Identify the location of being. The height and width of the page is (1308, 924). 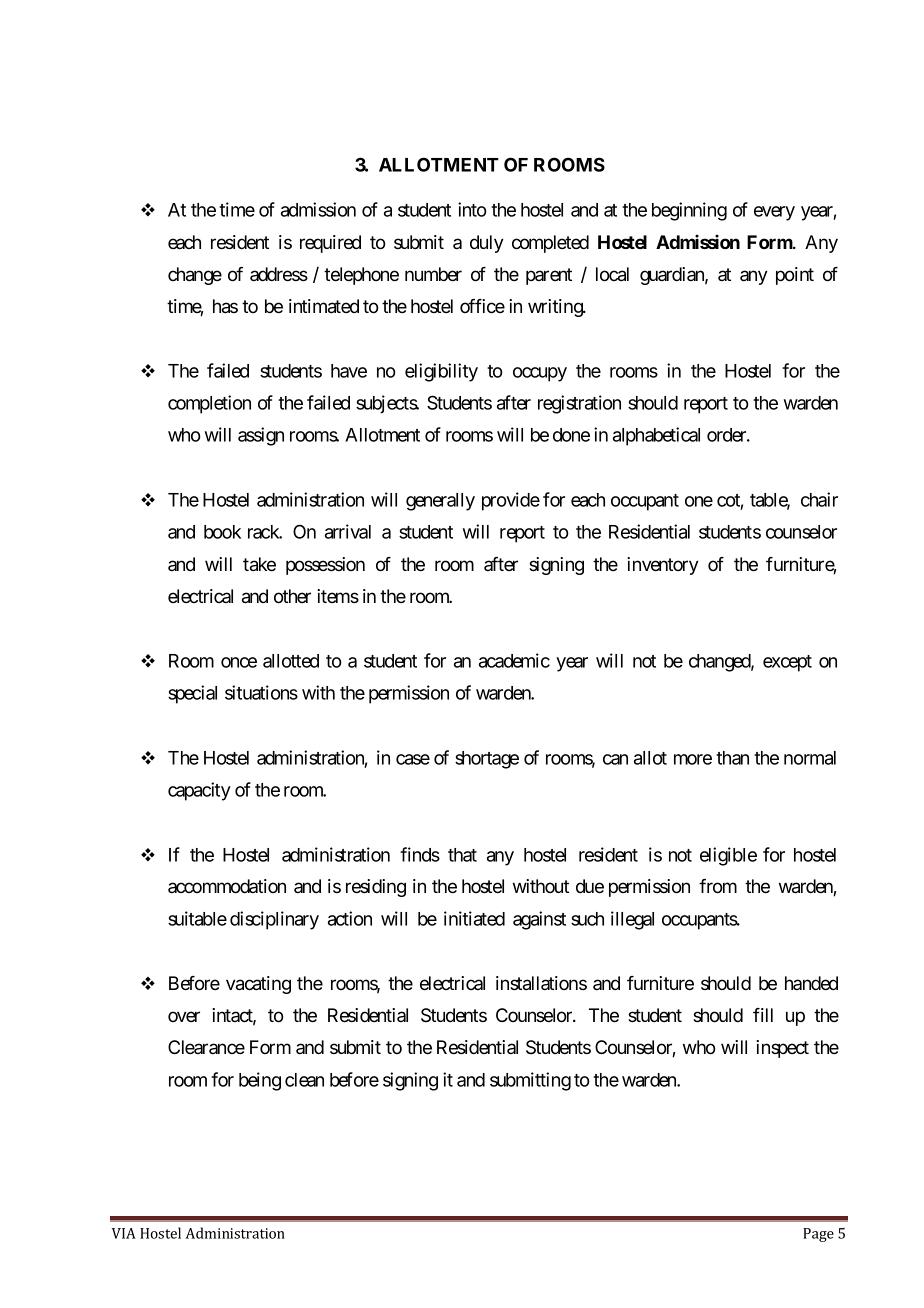
(260, 1081).
